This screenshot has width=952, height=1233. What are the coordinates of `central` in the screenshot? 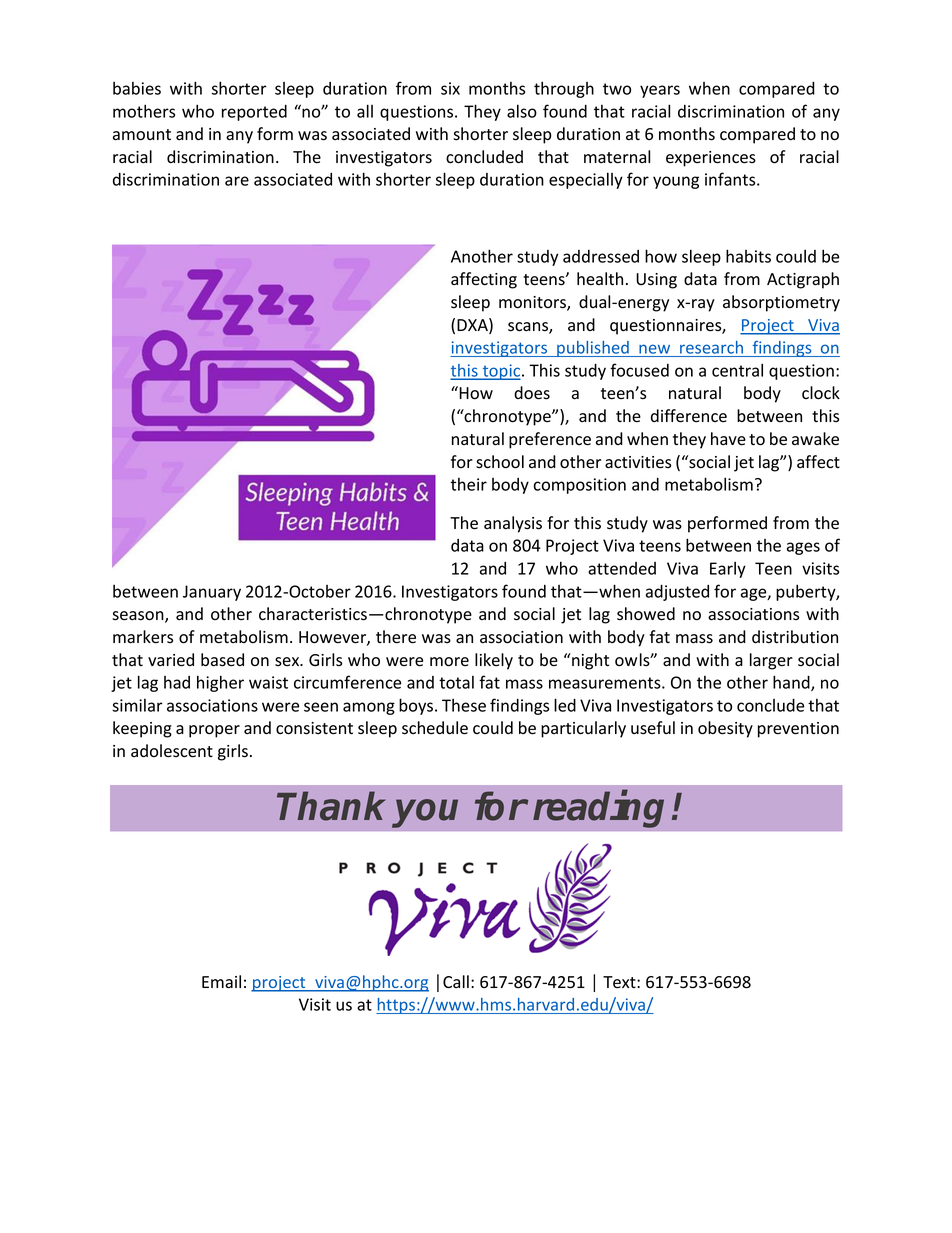 It's located at (737, 370).
